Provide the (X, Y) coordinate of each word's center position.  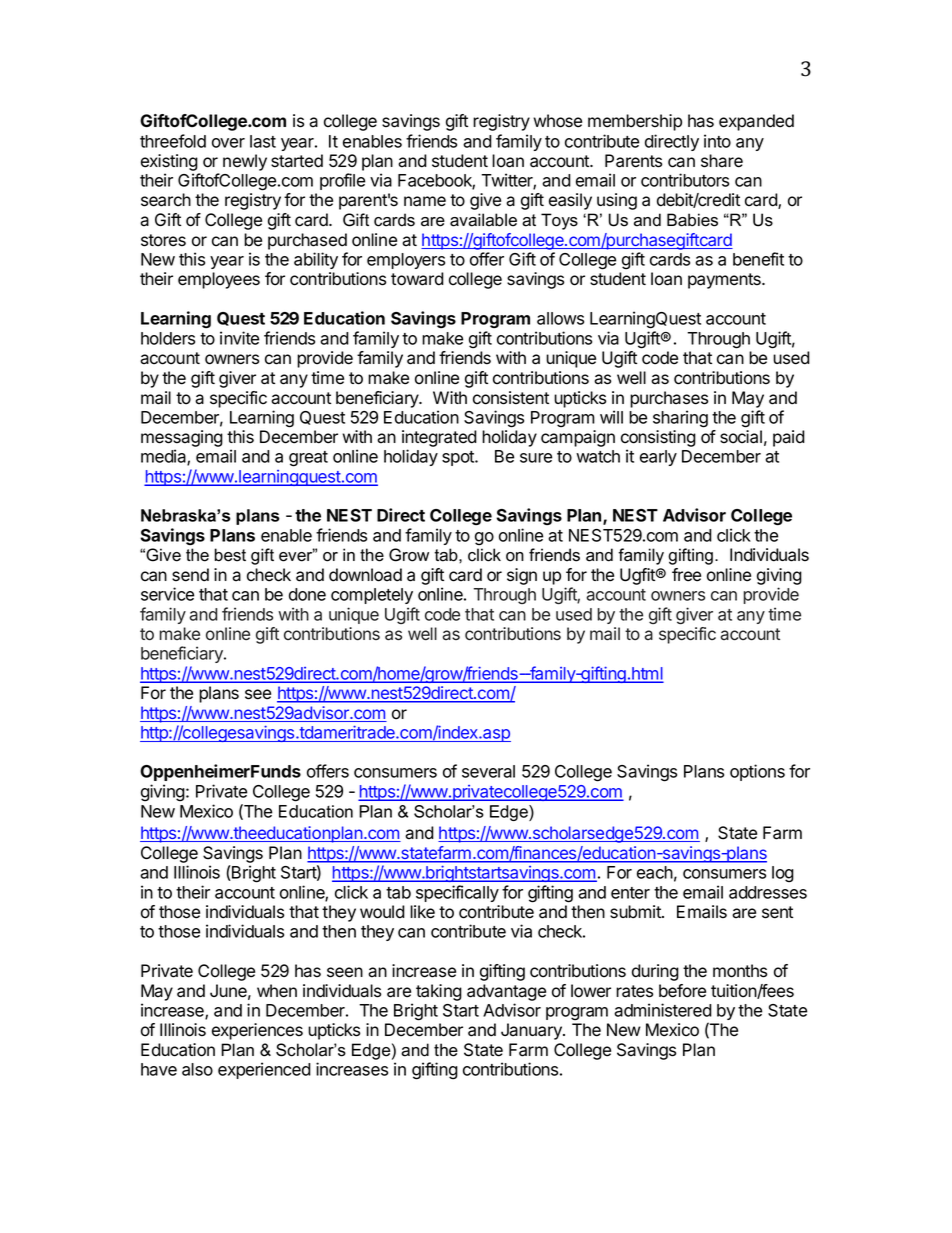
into (717, 141)
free (686, 575)
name (425, 201)
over (228, 143)
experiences (257, 1031)
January (532, 1031)
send (190, 575)
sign (522, 576)
